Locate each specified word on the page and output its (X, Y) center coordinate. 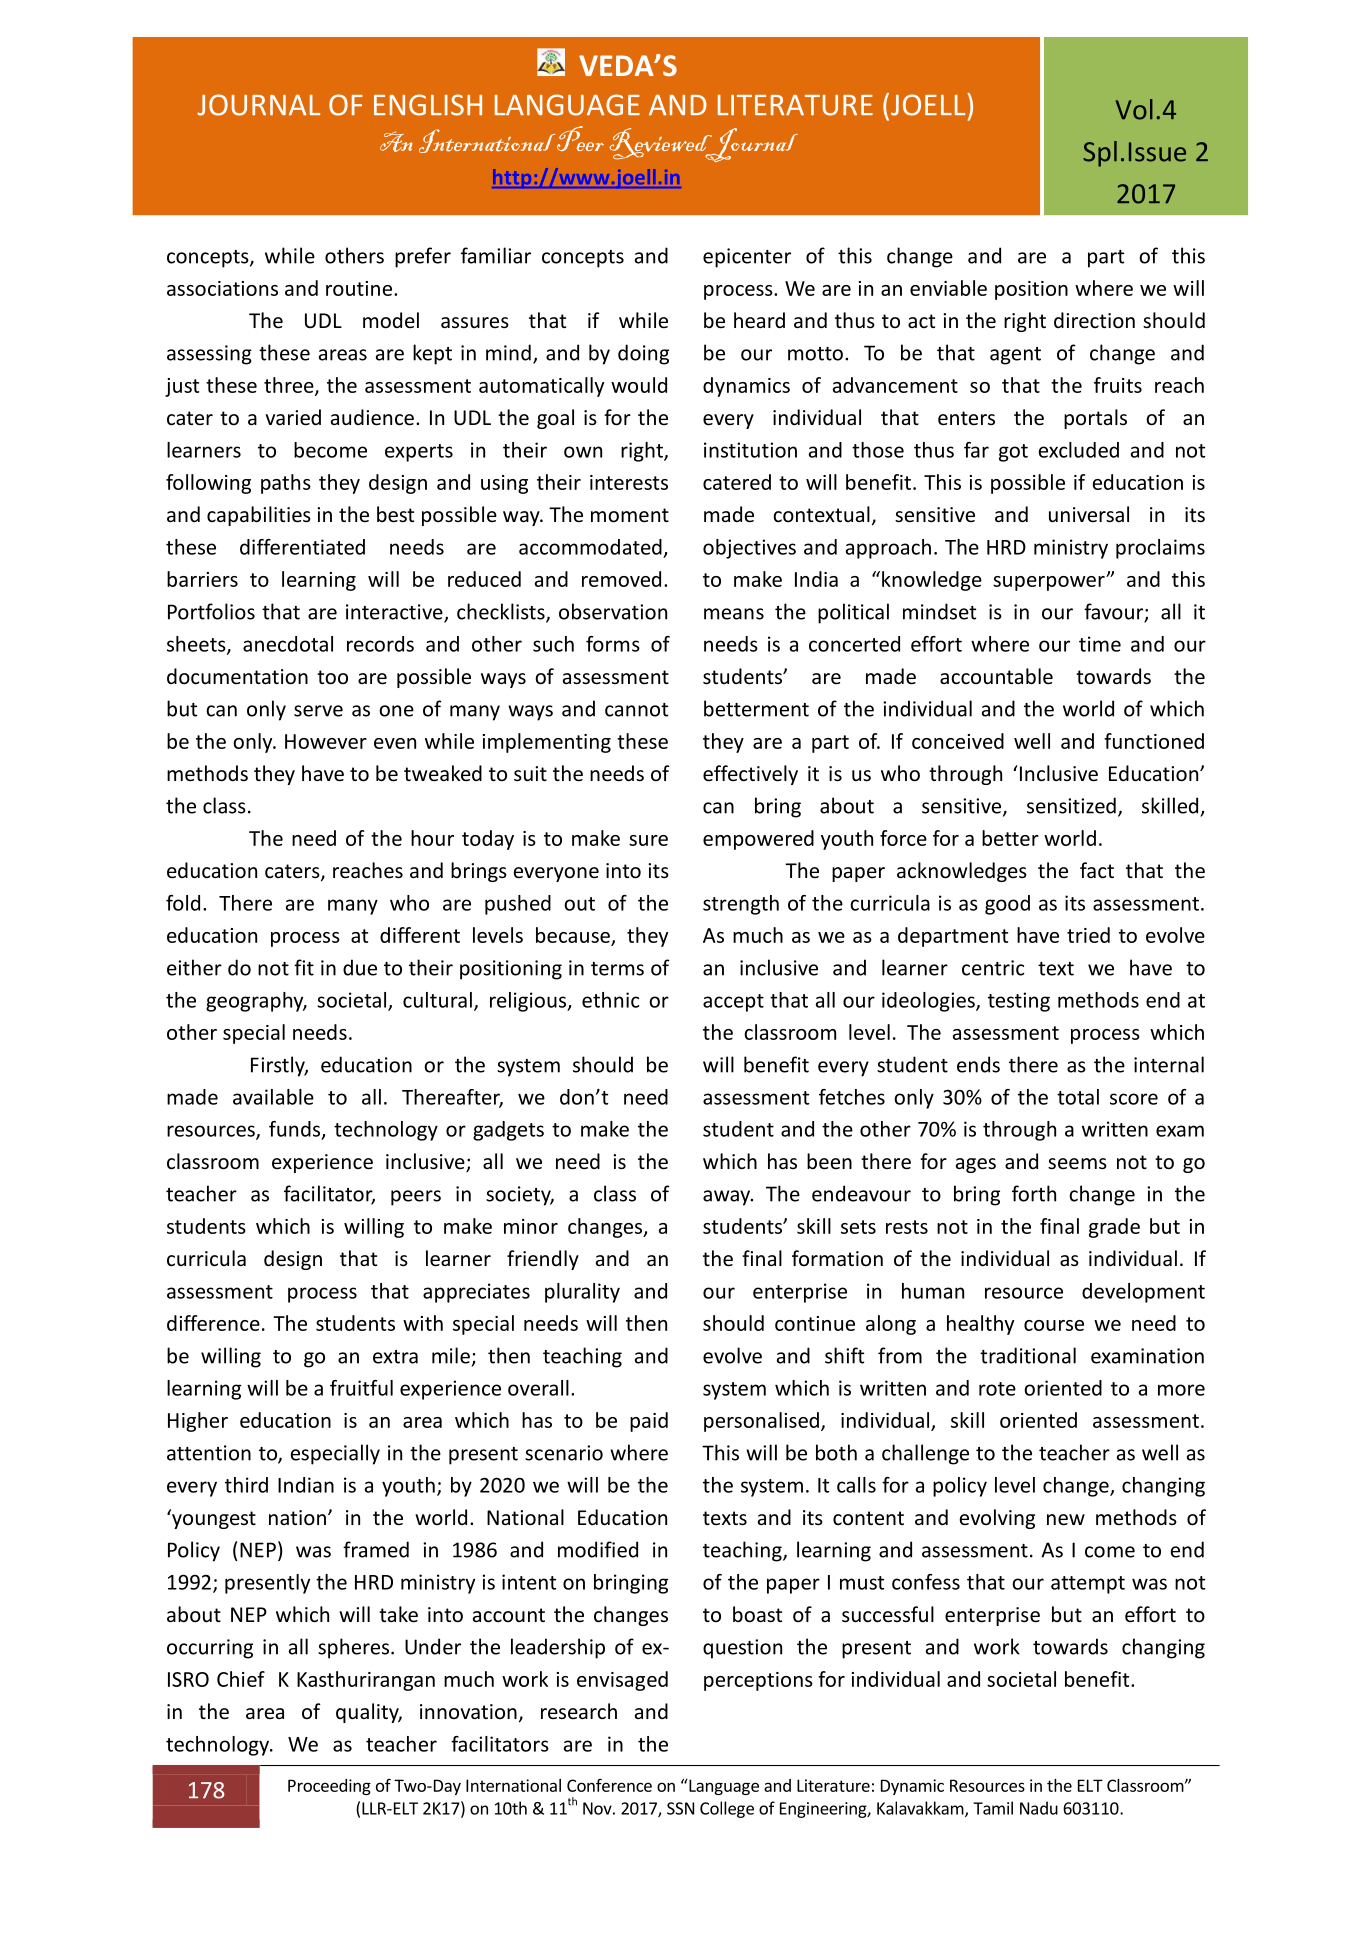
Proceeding (329, 1787)
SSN (680, 1808)
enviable (948, 288)
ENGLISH (428, 105)
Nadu (1039, 1808)
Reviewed (662, 145)
